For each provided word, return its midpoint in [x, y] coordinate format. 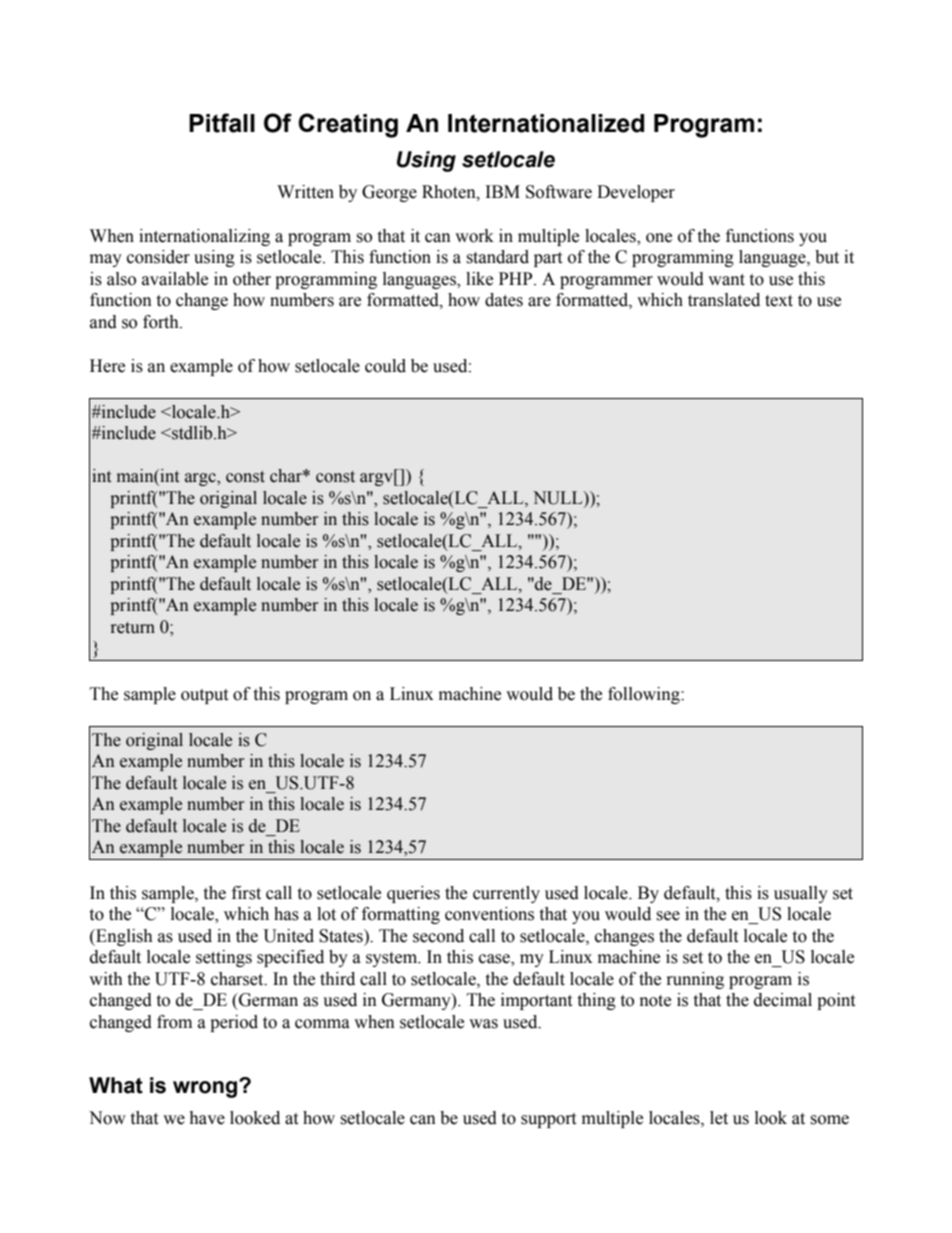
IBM [503, 191]
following [645, 695]
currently [506, 894]
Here [107, 366]
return [133, 628]
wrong [206, 1089]
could [385, 366]
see [668, 916]
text [779, 301]
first [246, 893]
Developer [636, 193]
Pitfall [222, 123]
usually [801, 894]
